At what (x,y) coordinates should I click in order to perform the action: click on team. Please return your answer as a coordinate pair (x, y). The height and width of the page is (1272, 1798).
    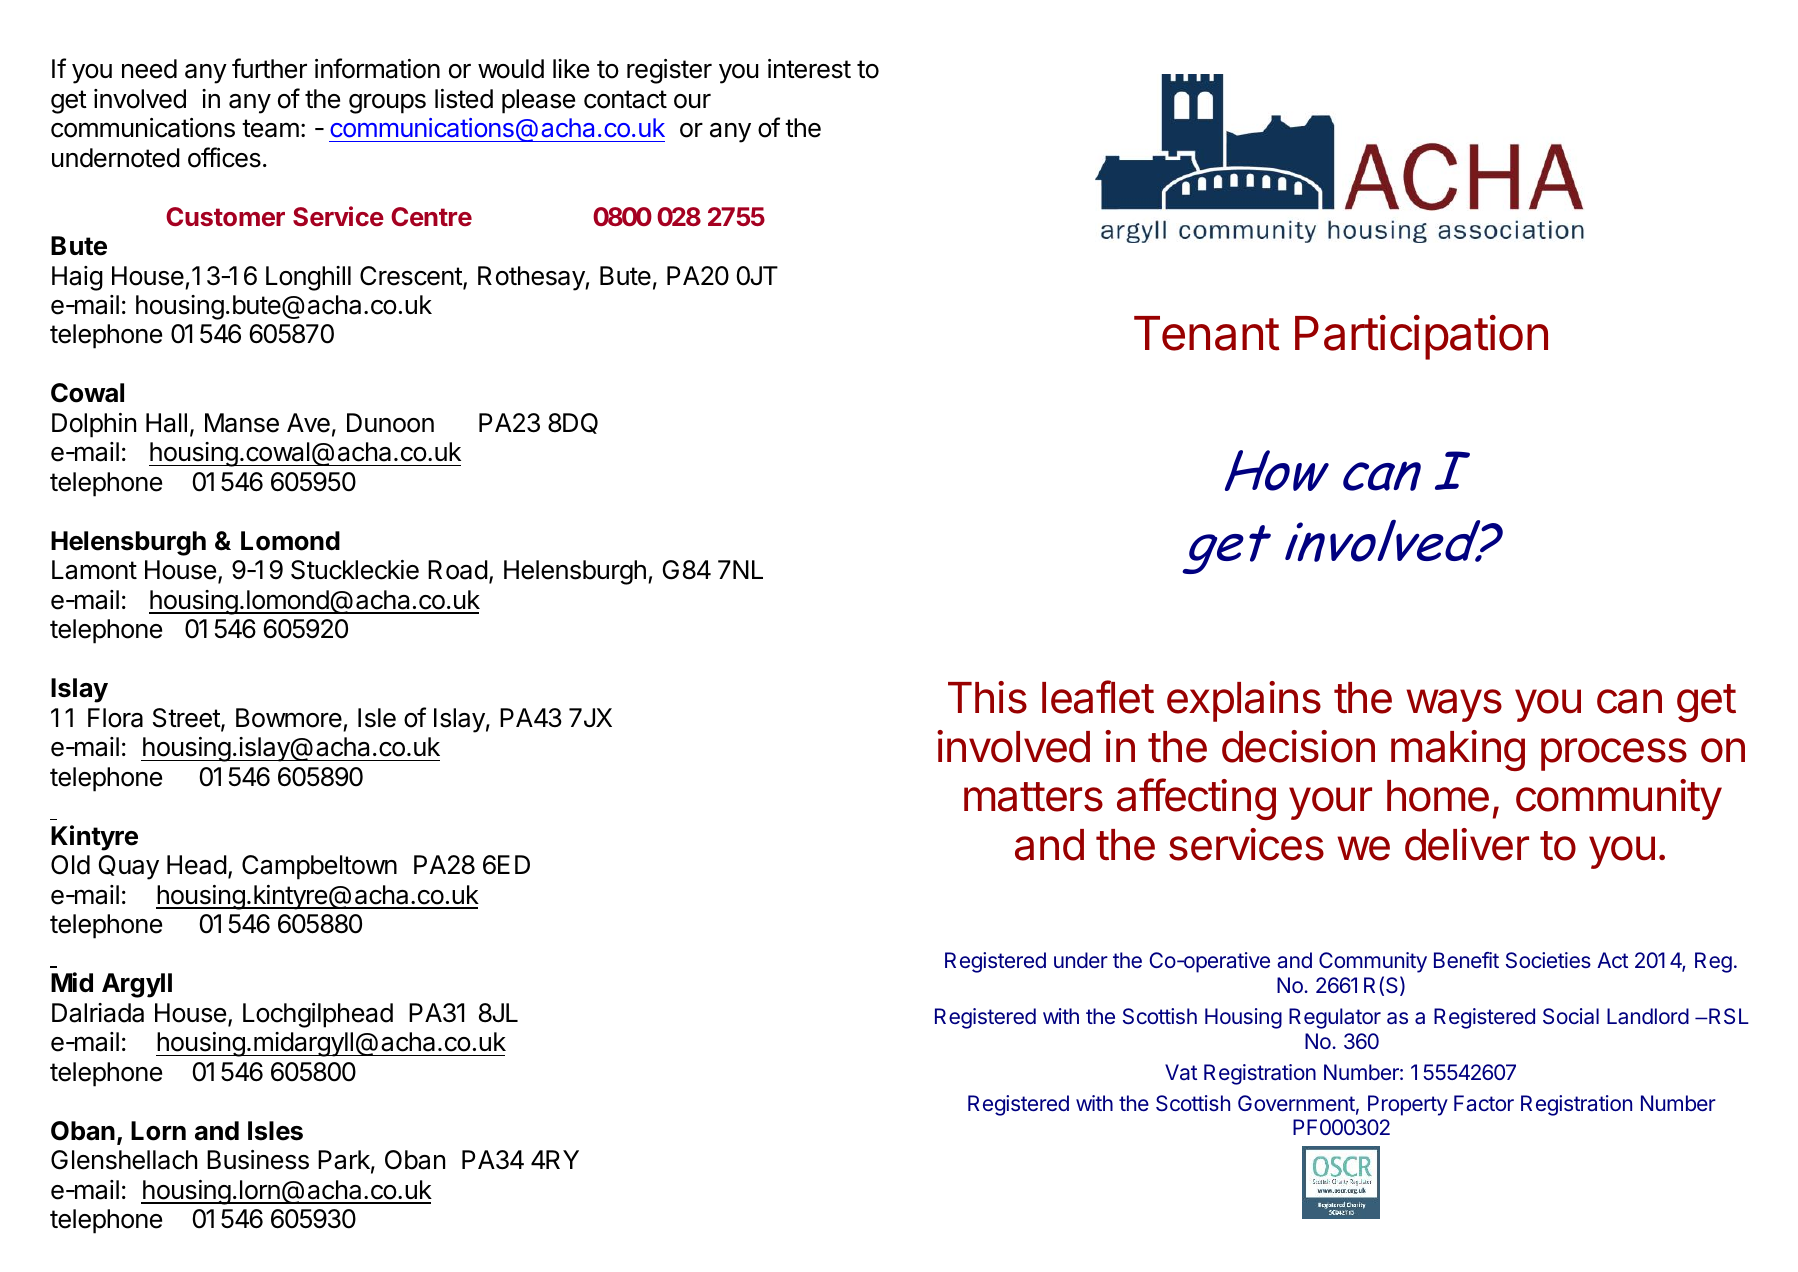
    Looking at the image, I should click on (270, 128).
